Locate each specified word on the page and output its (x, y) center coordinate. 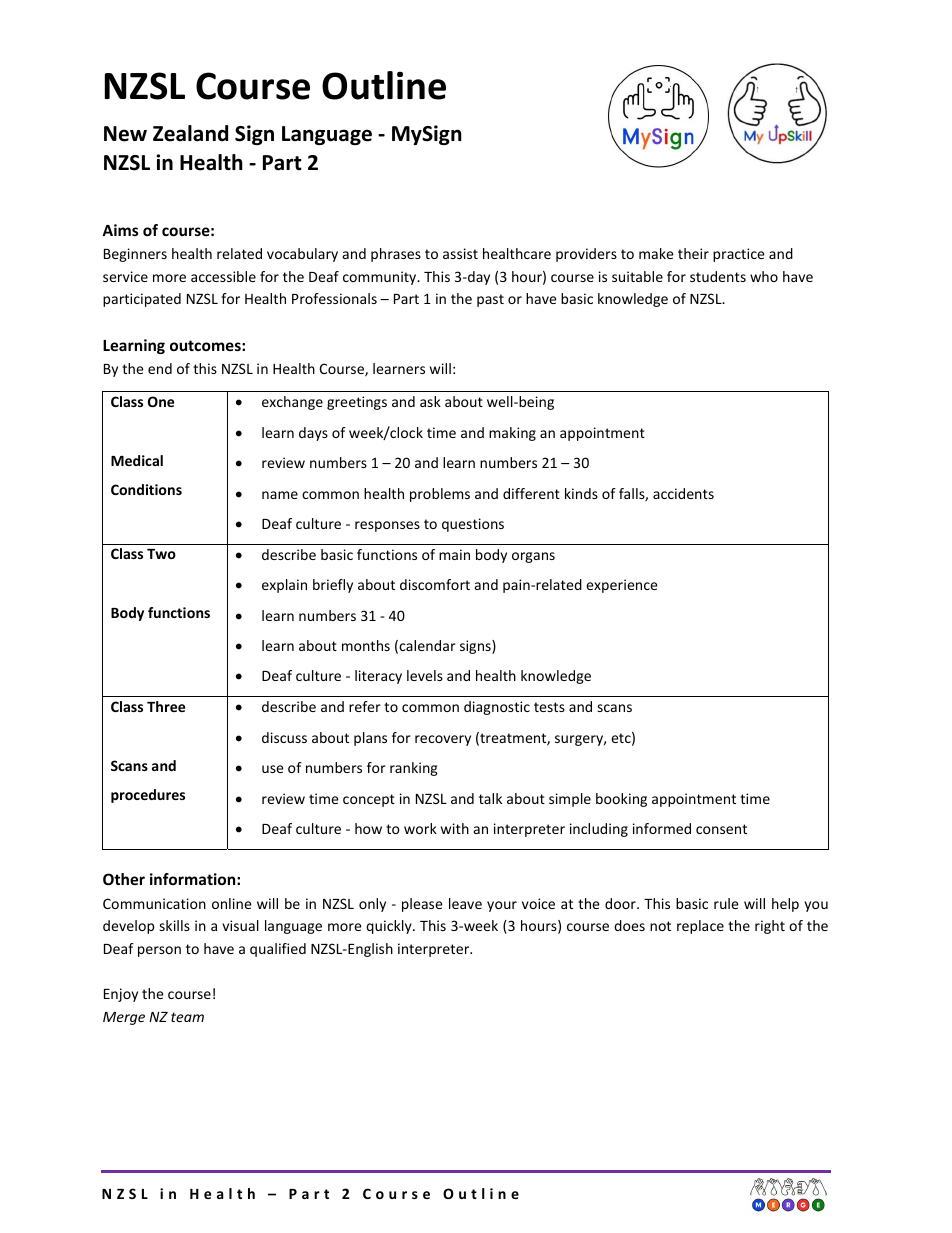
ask (430, 401)
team (187, 1017)
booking (621, 800)
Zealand (190, 133)
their (693, 253)
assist (460, 253)
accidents (683, 493)
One (161, 401)
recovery (443, 740)
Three (166, 706)
